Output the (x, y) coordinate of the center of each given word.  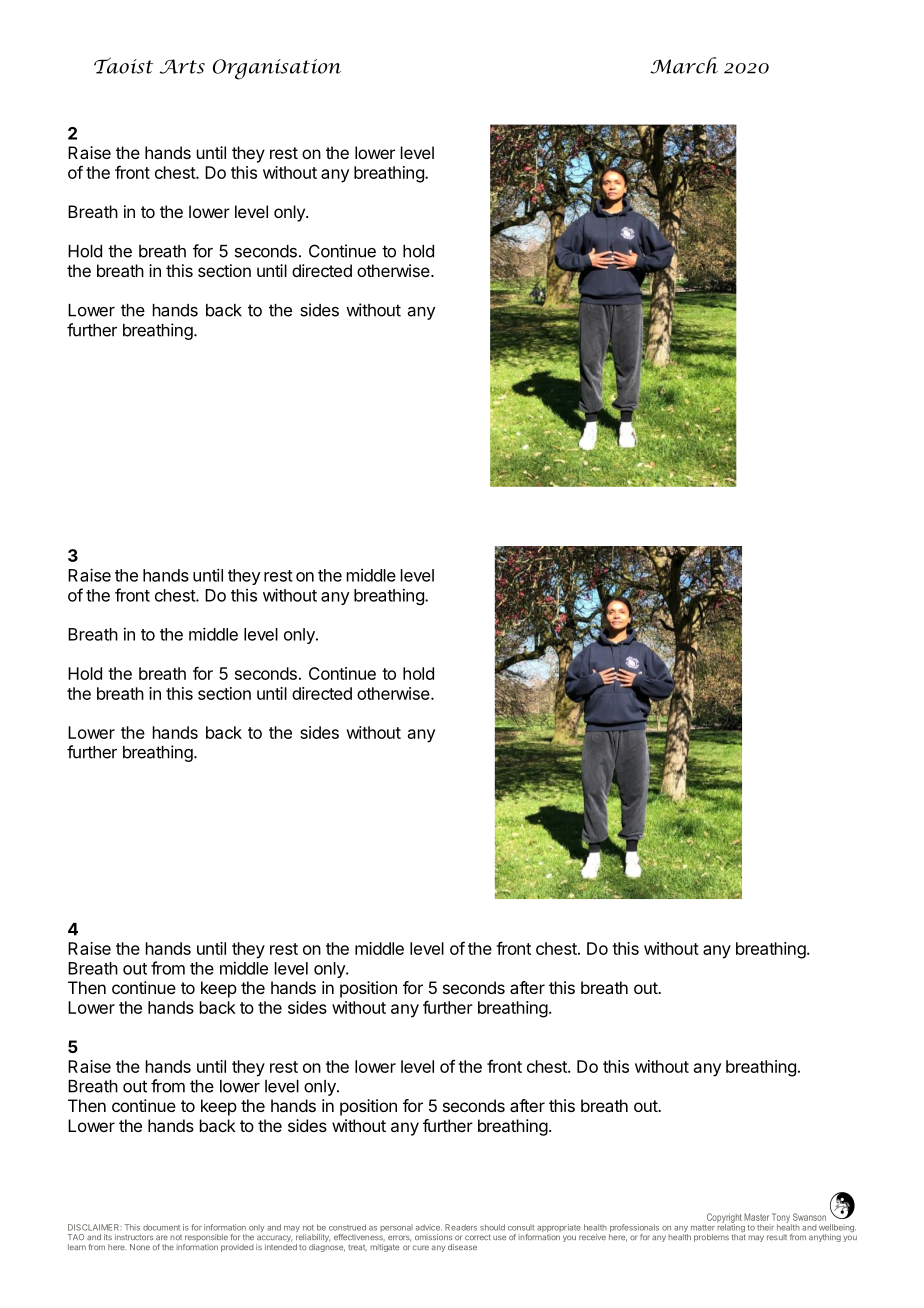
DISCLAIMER (95, 1227)
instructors (134, 1237)
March (684, 65)
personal (396, 1228)
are (162, 1237)
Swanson (809, 1217)
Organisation (277, 69)
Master (756, 1217)
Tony (781, 1219)
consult (521, 1228)
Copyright (724, 1219)
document (161, 1227)
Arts (182, 66)
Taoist (123, 65)
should (492, 1227)
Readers (461, 1227)
